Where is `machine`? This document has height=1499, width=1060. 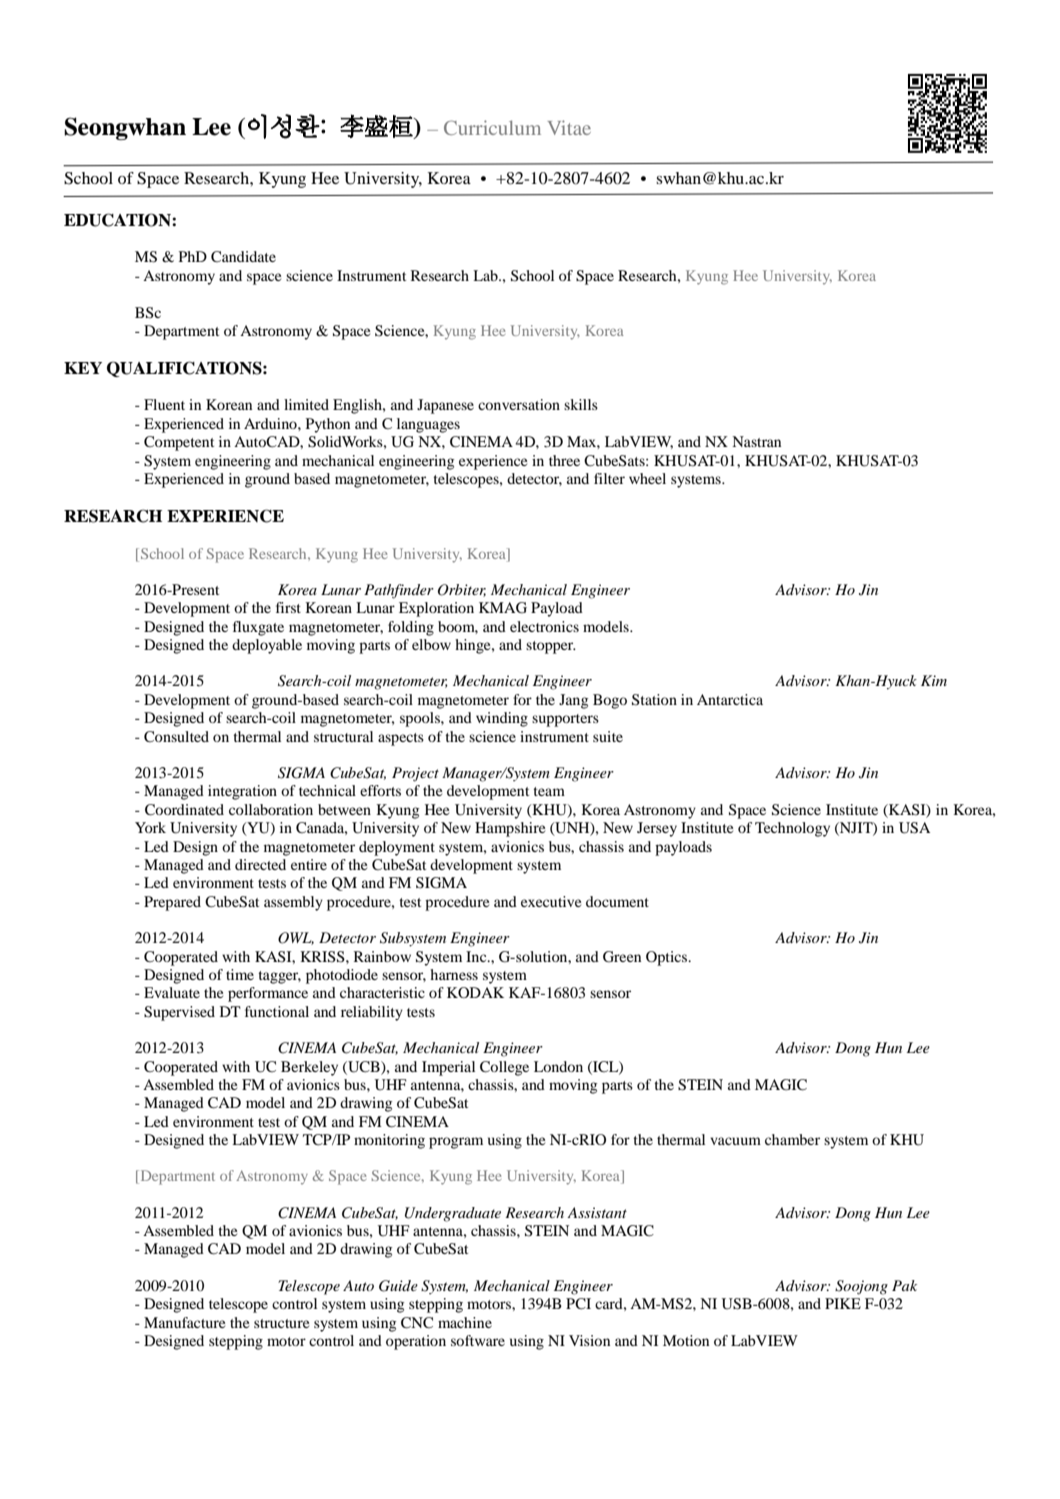 machine is located at coordinates (465, 1322).
